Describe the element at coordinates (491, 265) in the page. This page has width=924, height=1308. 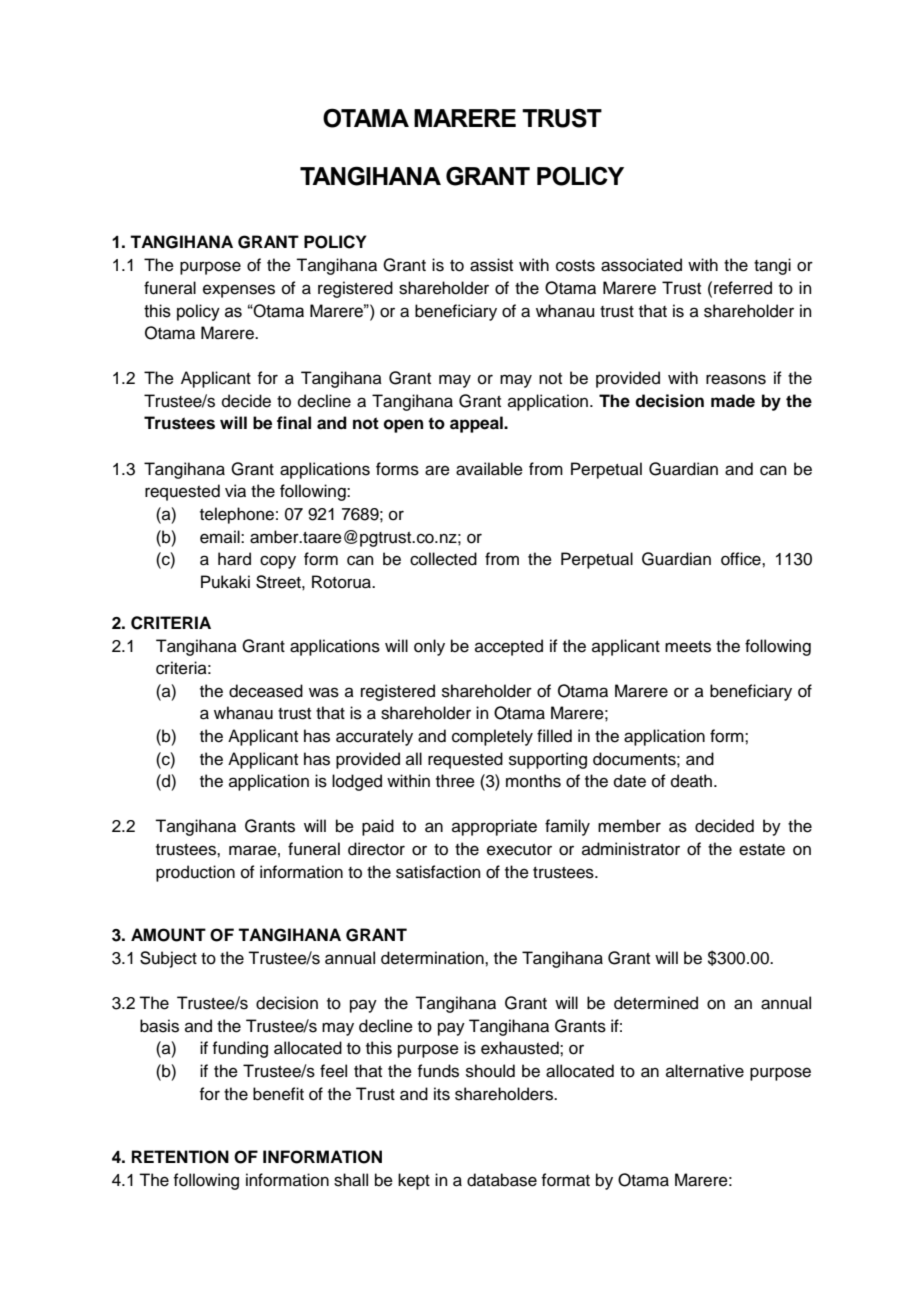
I see `assist` at that location.
